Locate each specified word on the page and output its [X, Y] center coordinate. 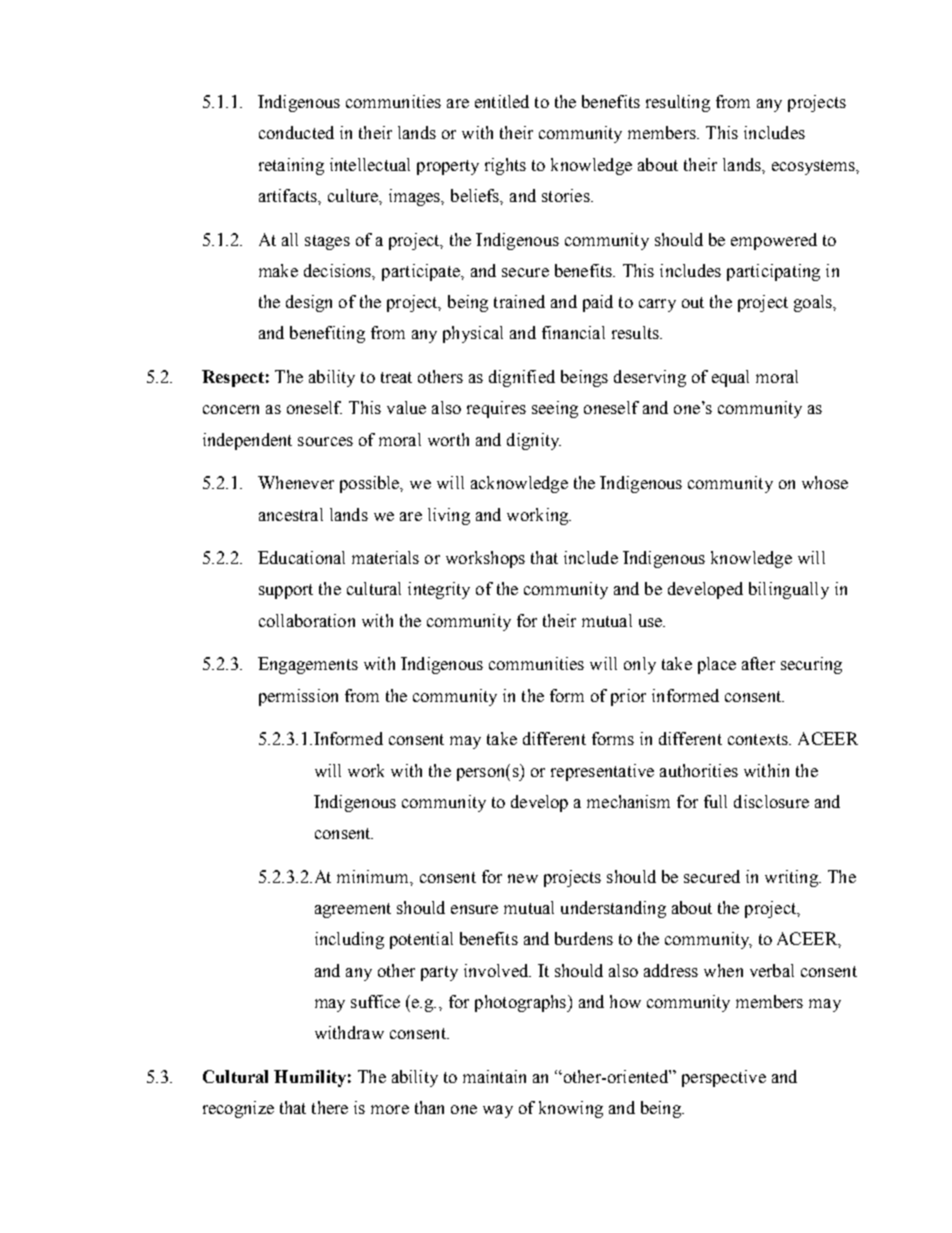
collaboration [307, 620]
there [330, 1107]
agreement [353, 910]
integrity [439, 590]
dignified [522, 378]
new [523, 878]
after [758, 663]
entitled [502, 101]
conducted [296, 132]
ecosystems [815, 167]
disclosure [771, 801]
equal [730, 378]
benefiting [327, 334]
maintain [494, 1076]
